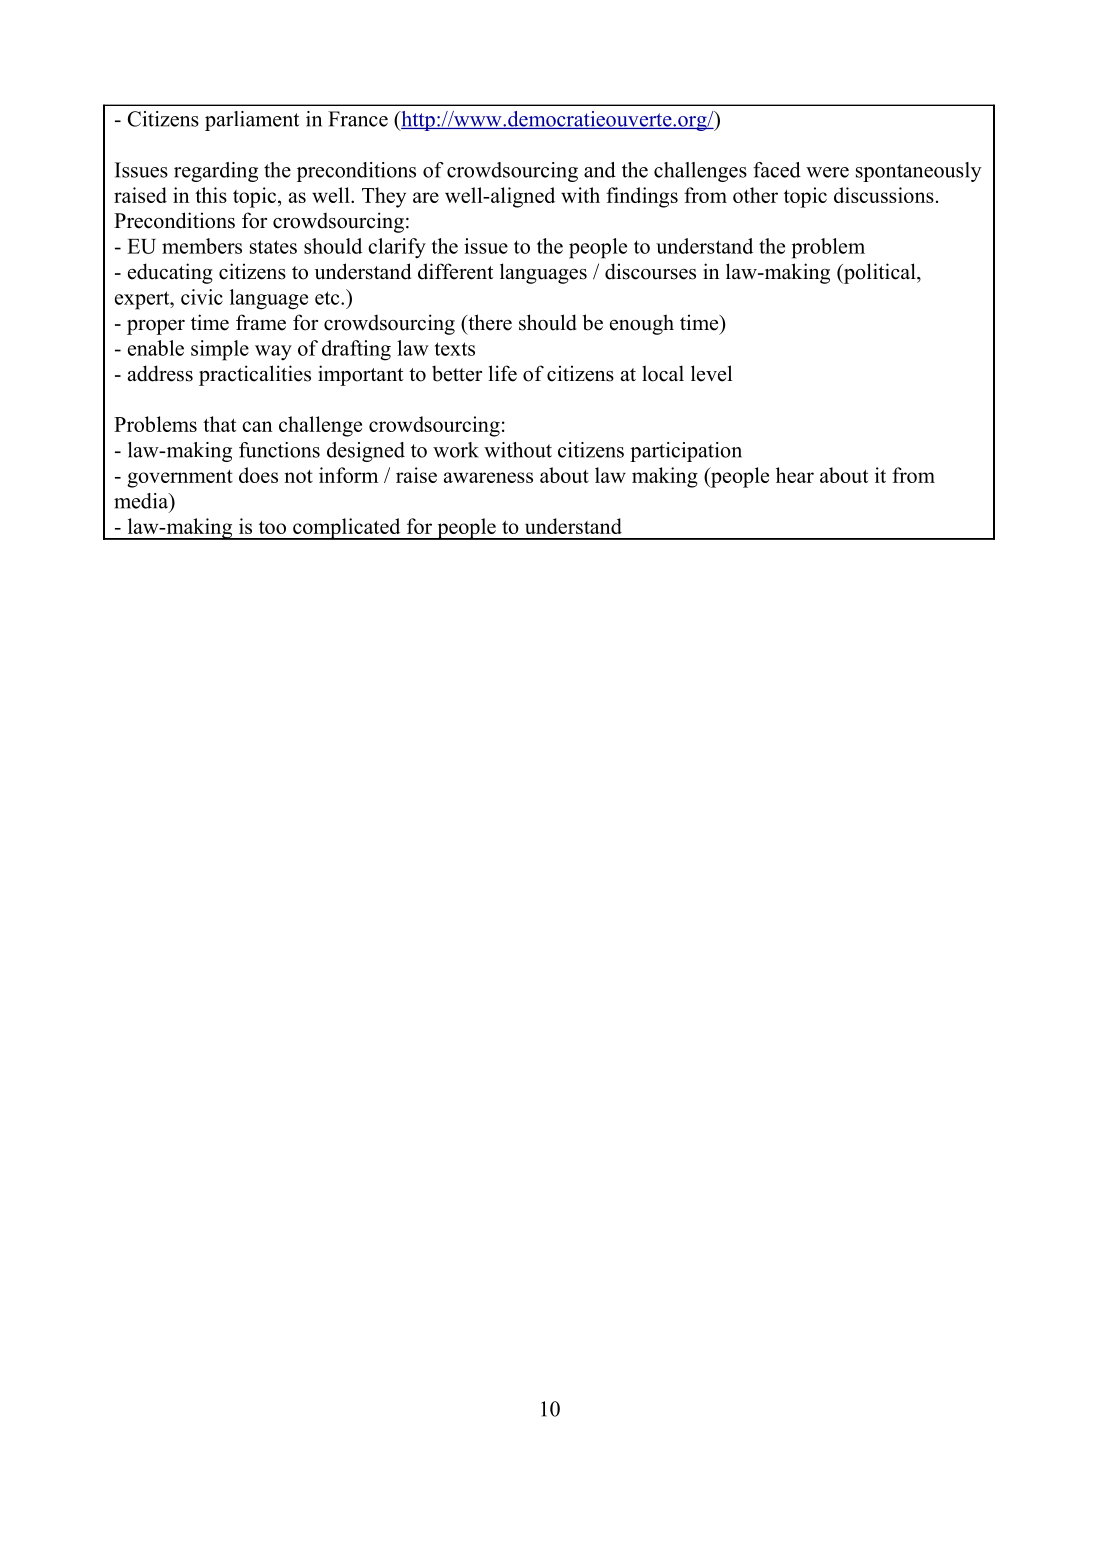 The height and width of the page is (1554, 1098). Describe the element at coordinates (252, 121) in the page. I see `parliament` at that location.
